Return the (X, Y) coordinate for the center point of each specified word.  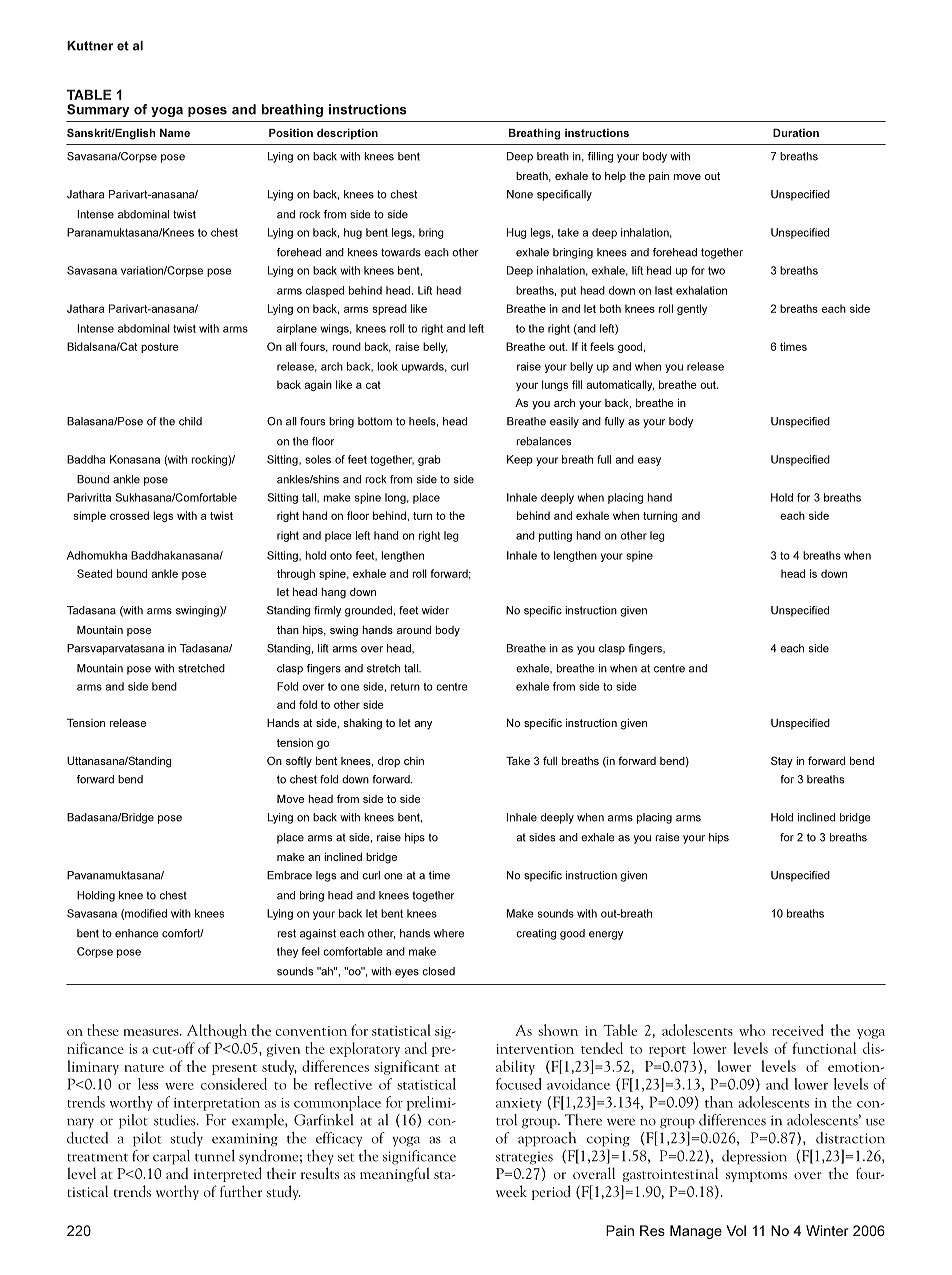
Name (175, 133)
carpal (171, 1157)
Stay (782, 762)
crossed (129, 515)
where (449, 933)
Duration (796, 132)
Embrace (289, 875)
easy (649, 461)
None (520, 194)
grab (429, 460)
